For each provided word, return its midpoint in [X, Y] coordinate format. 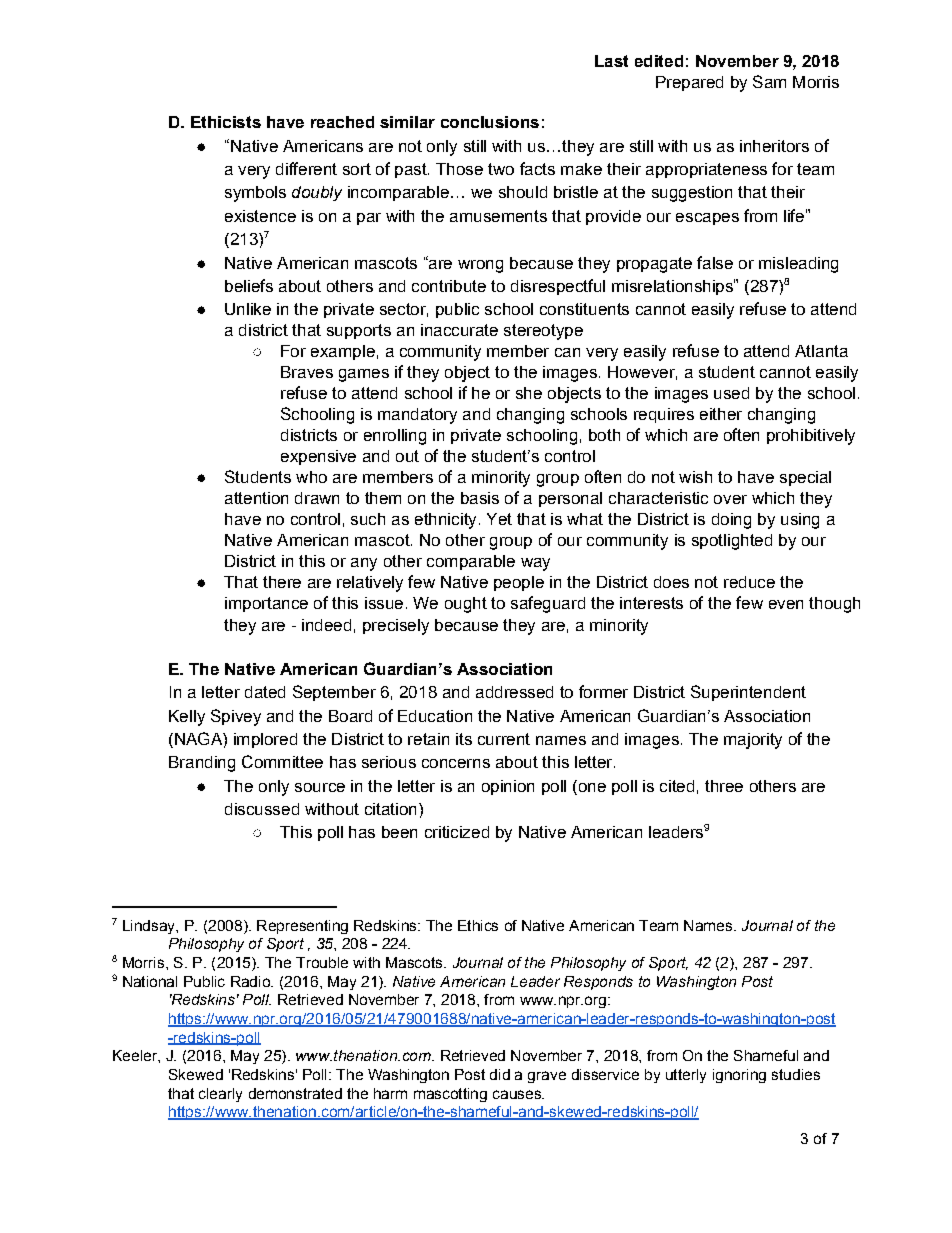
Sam [769, 81]
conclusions [490, 122]
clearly [220, 1095]
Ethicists [226, 122]
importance [266, 604]
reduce [749, 582]
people [519, 583]
